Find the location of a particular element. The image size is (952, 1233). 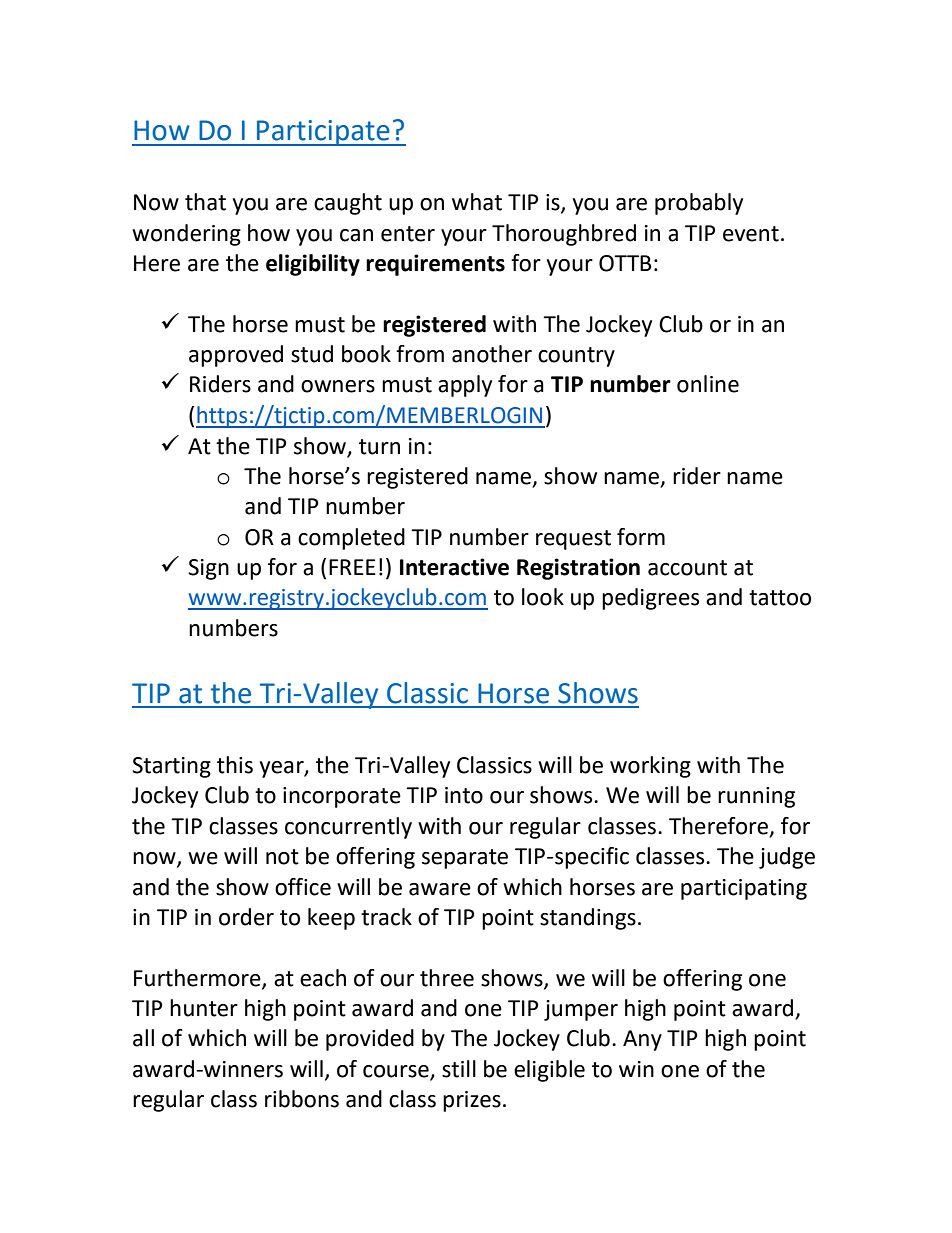

what is located at coordinates (477, 202).
